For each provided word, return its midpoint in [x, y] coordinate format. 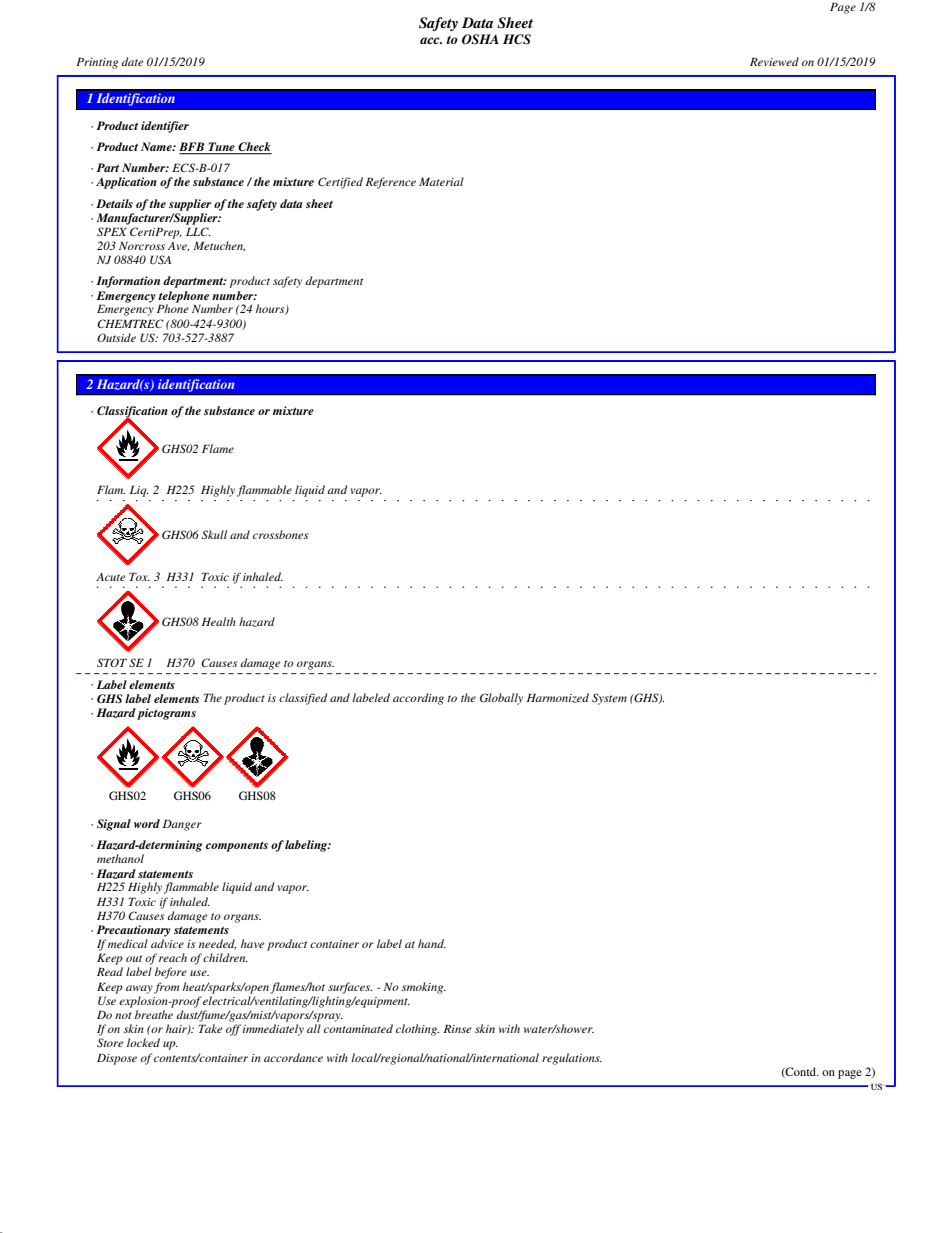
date [132, 61]
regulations [572, 1059]
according [418, 699]
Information [128, 282]
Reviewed [774, 61]
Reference [391, 183]
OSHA [480, 39]
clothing [417, 1030]
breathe [154, 1014]
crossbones [280, 534]
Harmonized [558, 698]
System [609, 699]
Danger [182, 825]
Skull [214, 535]
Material [441, 181]
